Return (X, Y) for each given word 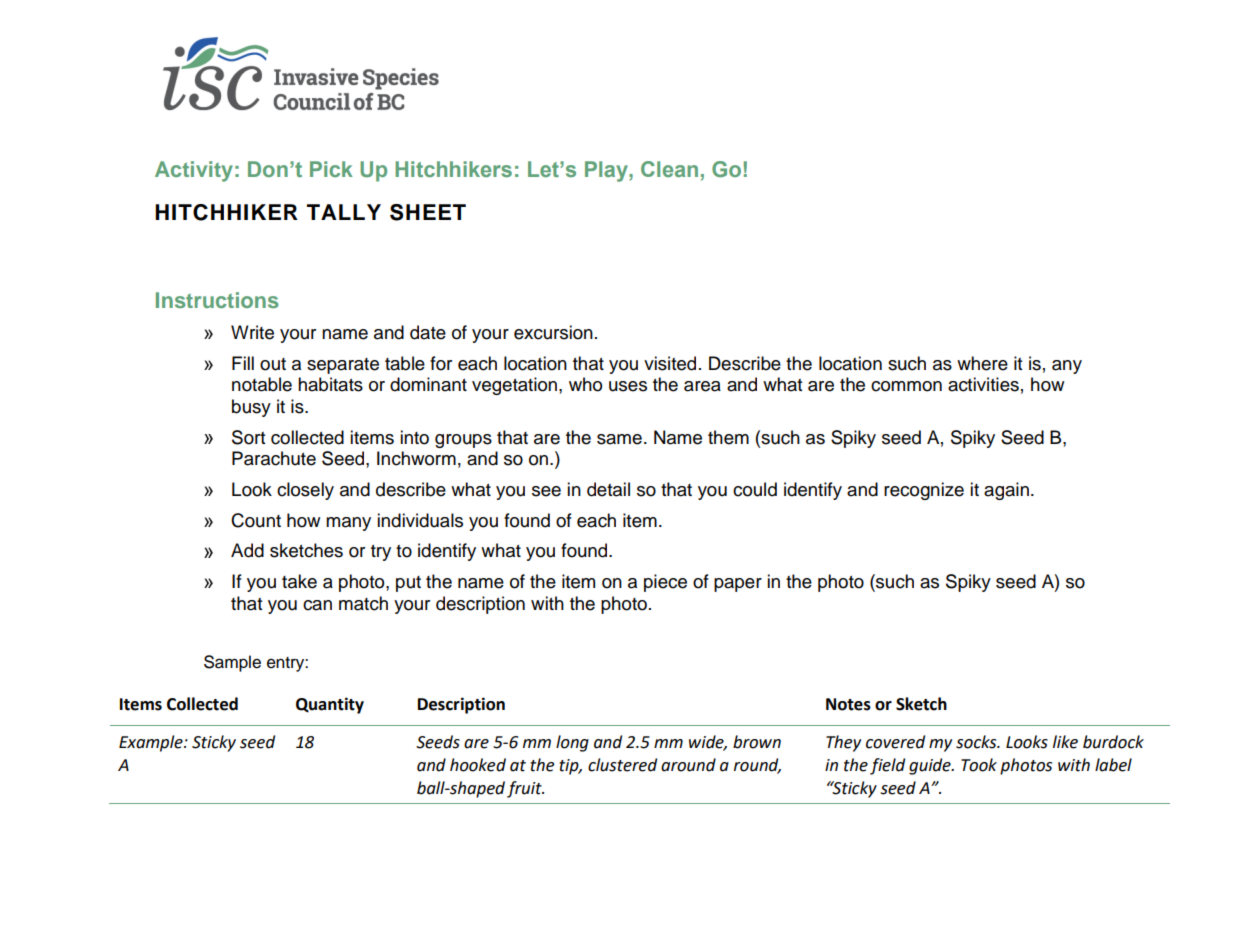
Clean (669, 169)
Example (152, 743)
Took (979, 765)
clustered (622, 765)
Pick (331, 169)
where (982, 363)
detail (608, 489)
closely (305, 491)
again (1006, 491)
